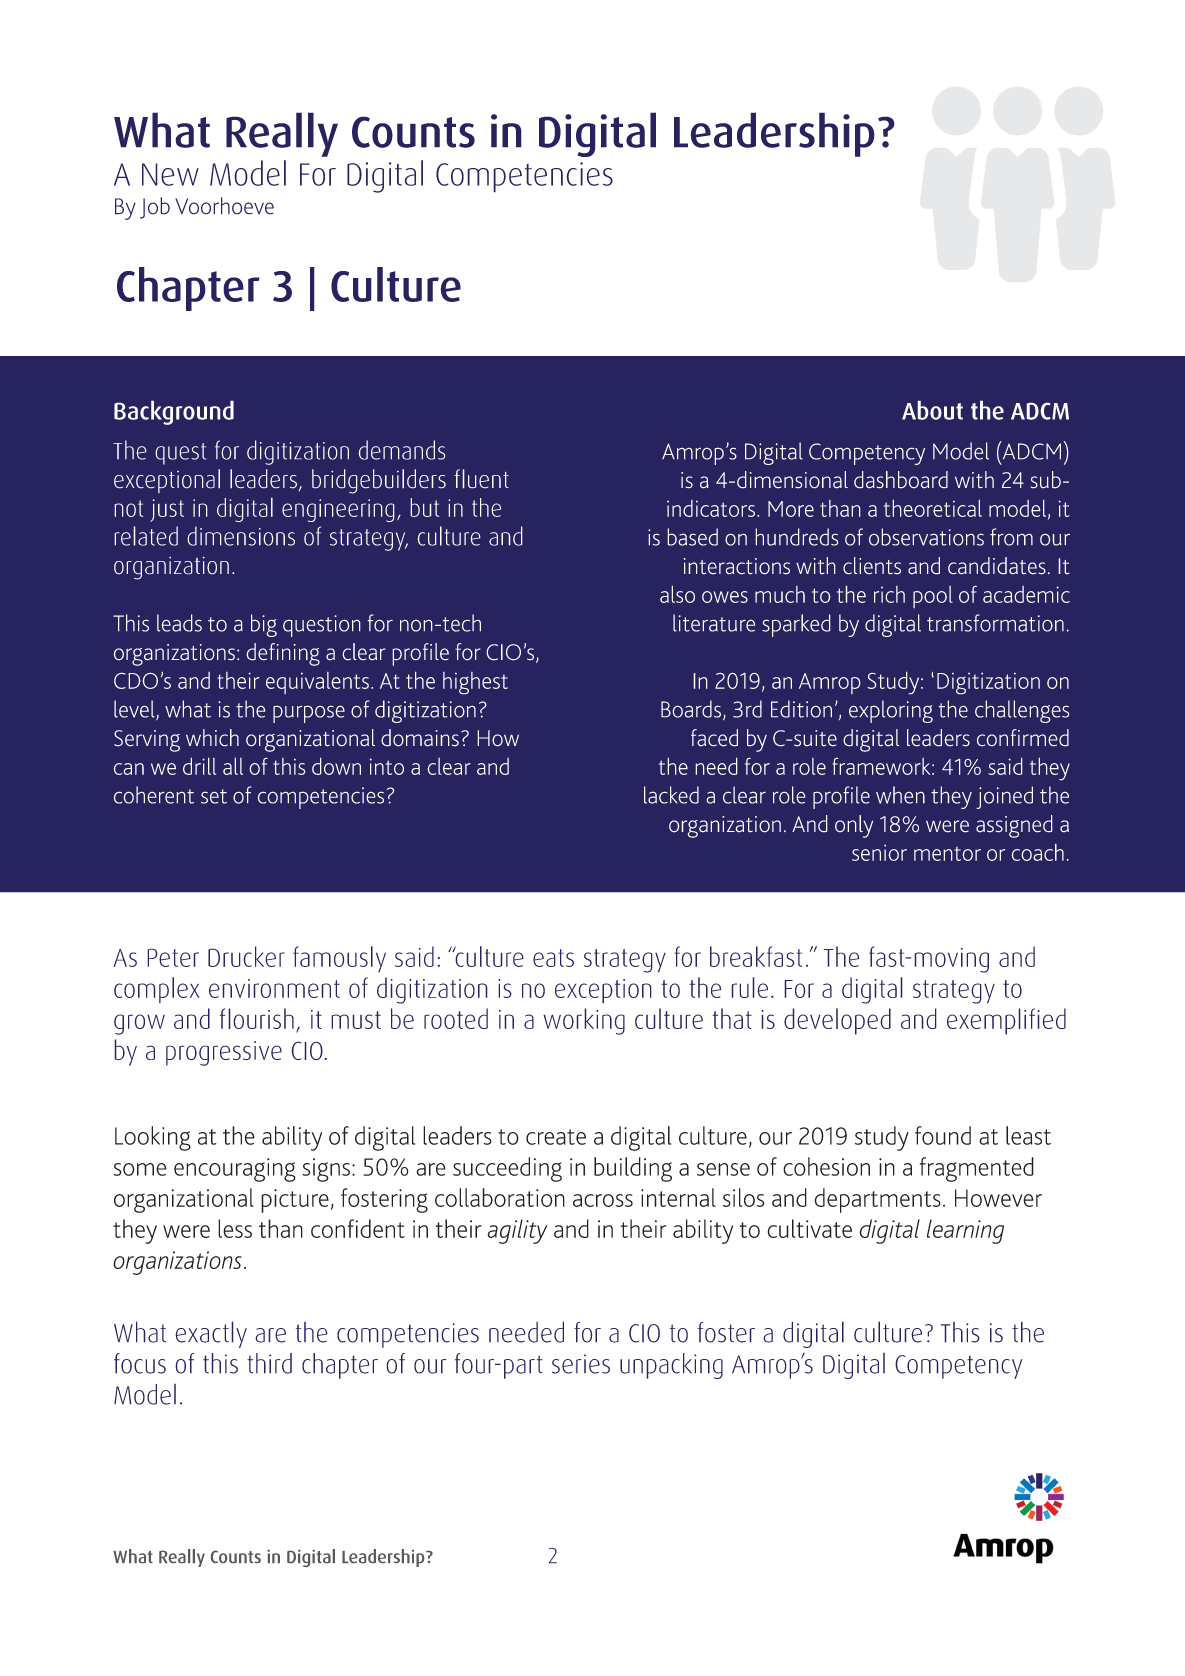  What do you see at coordinates (1006, 1021) in the document?
I see `exemplified` at bounding box center [1006, 1021].
